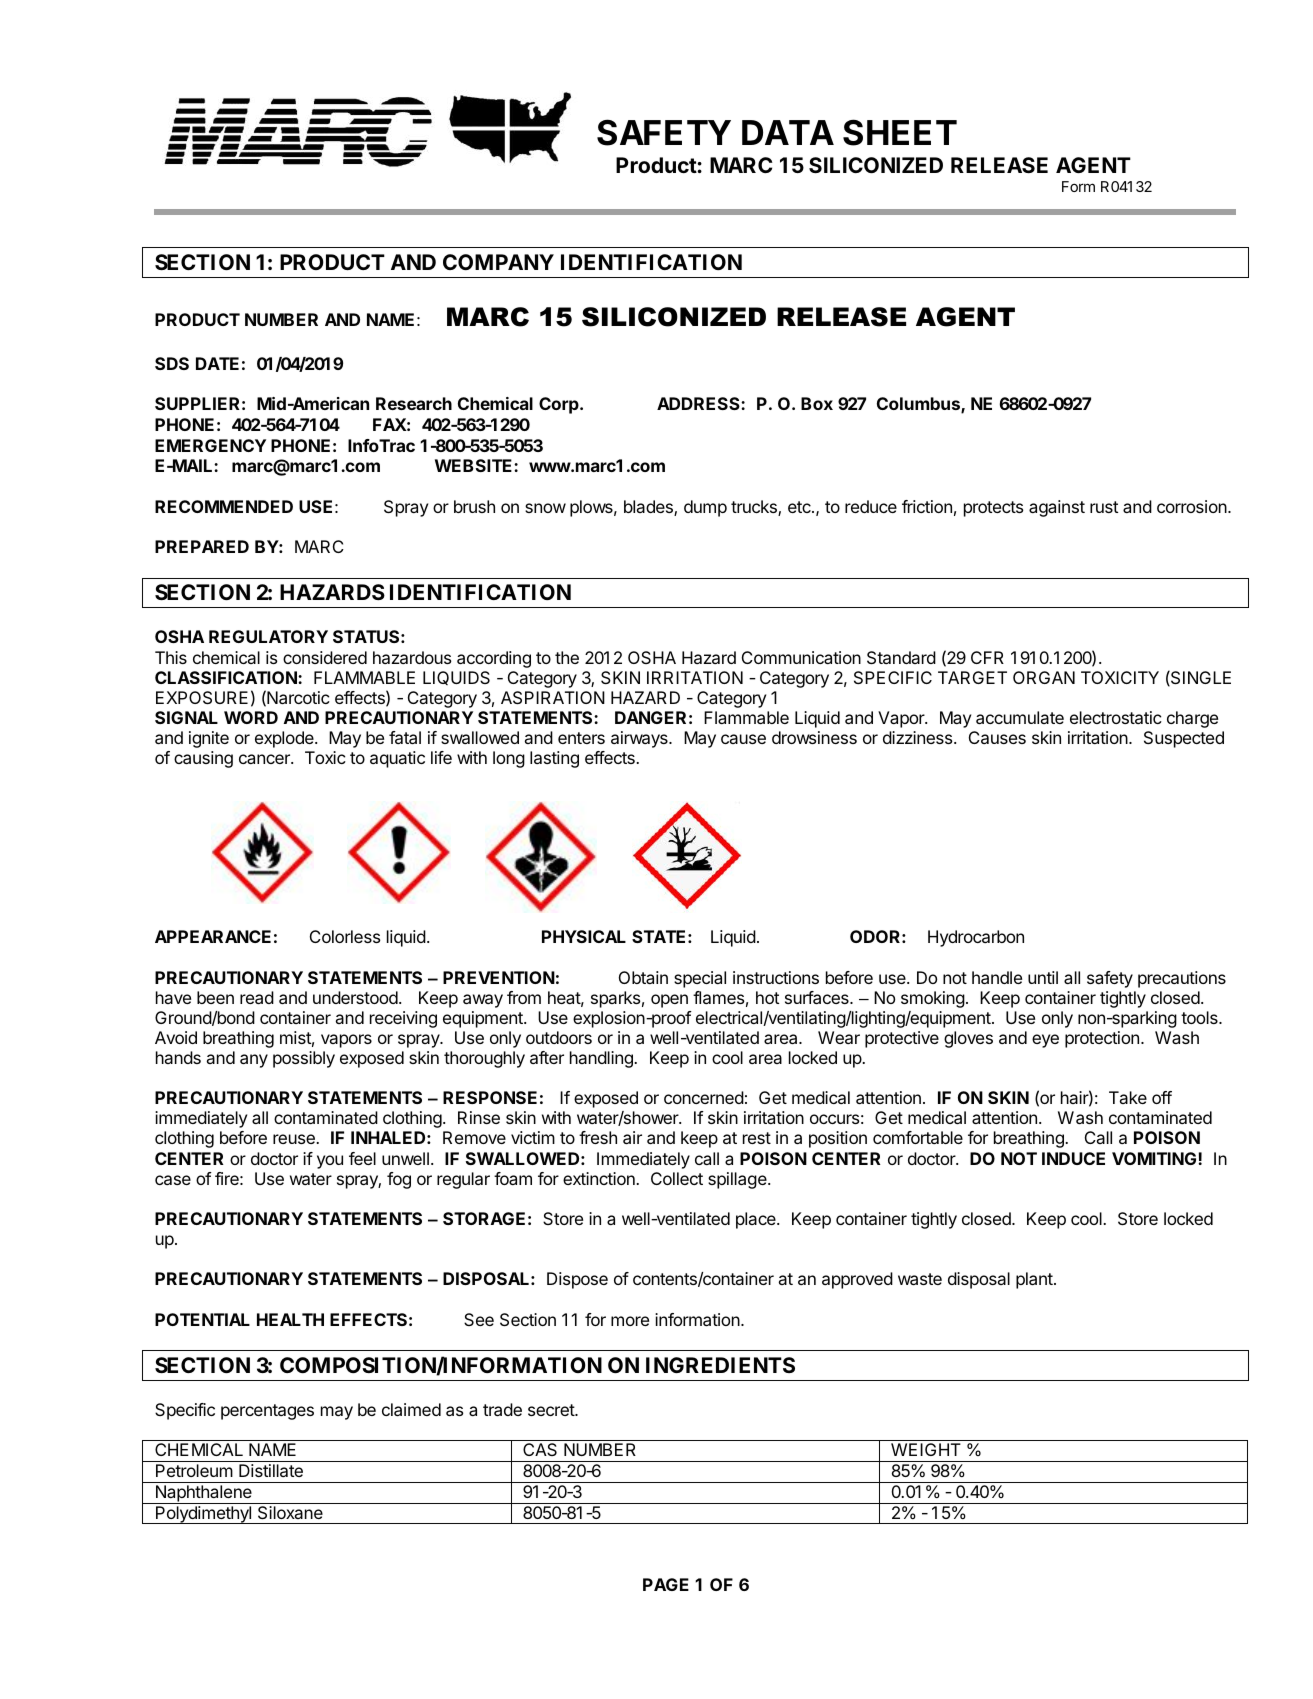  Describe the element at coordinates (304, 1059) in the page. I see `possibly` at that location.
